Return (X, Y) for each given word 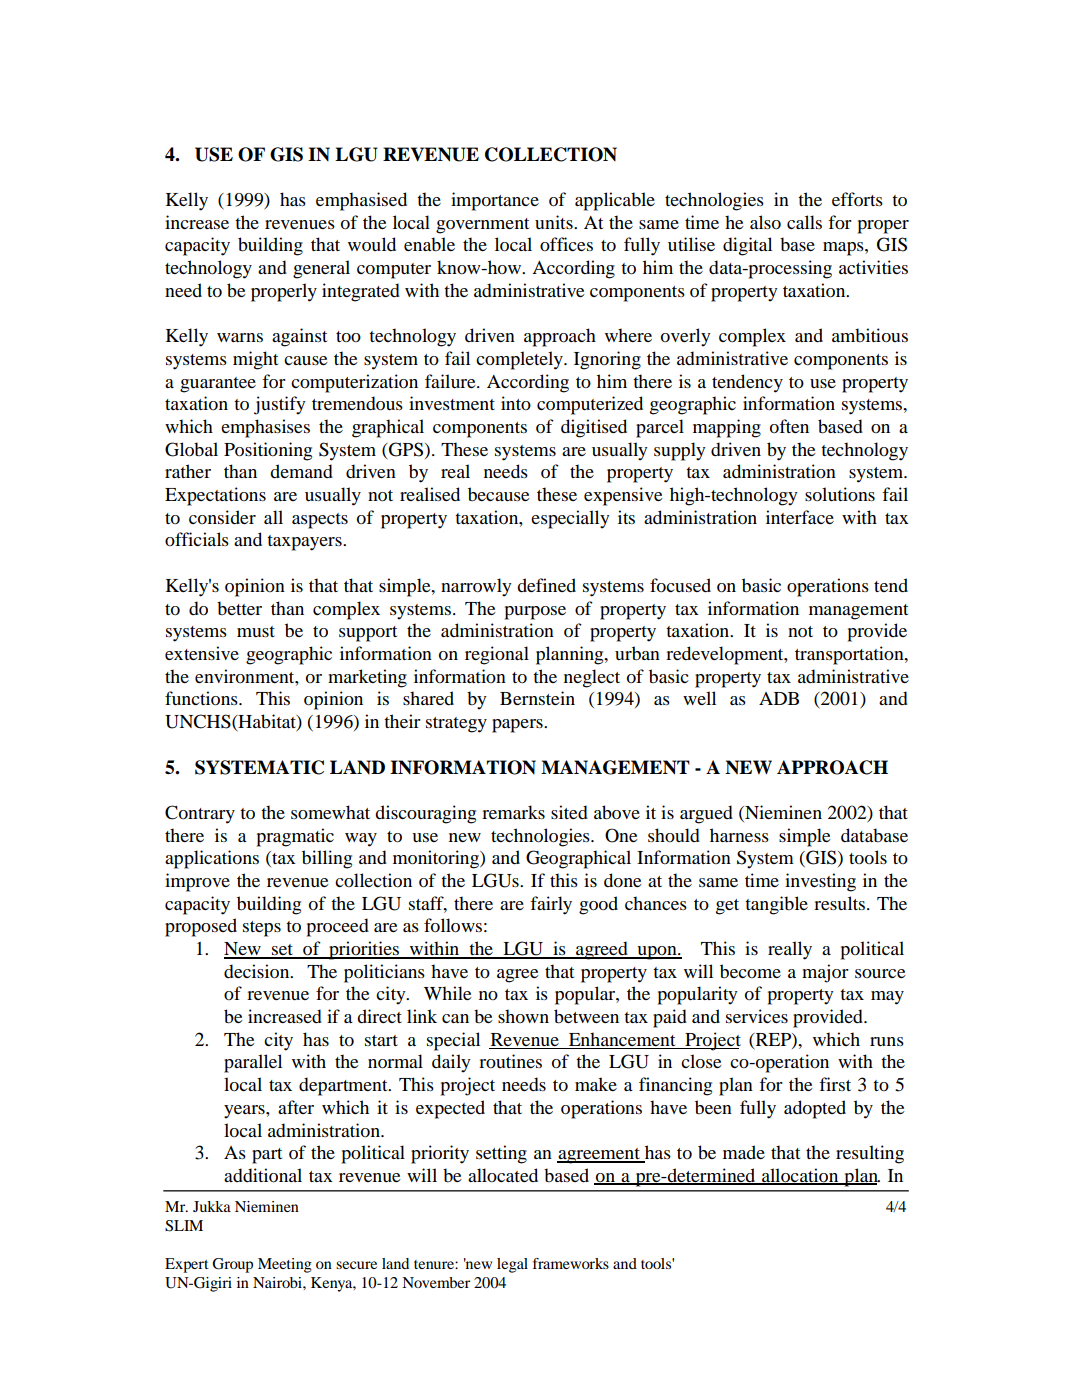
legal (512, 1265)
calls (804, 222)
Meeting (285, 1265)
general (321, 269)
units (555, 222)
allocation (800, 1176)
